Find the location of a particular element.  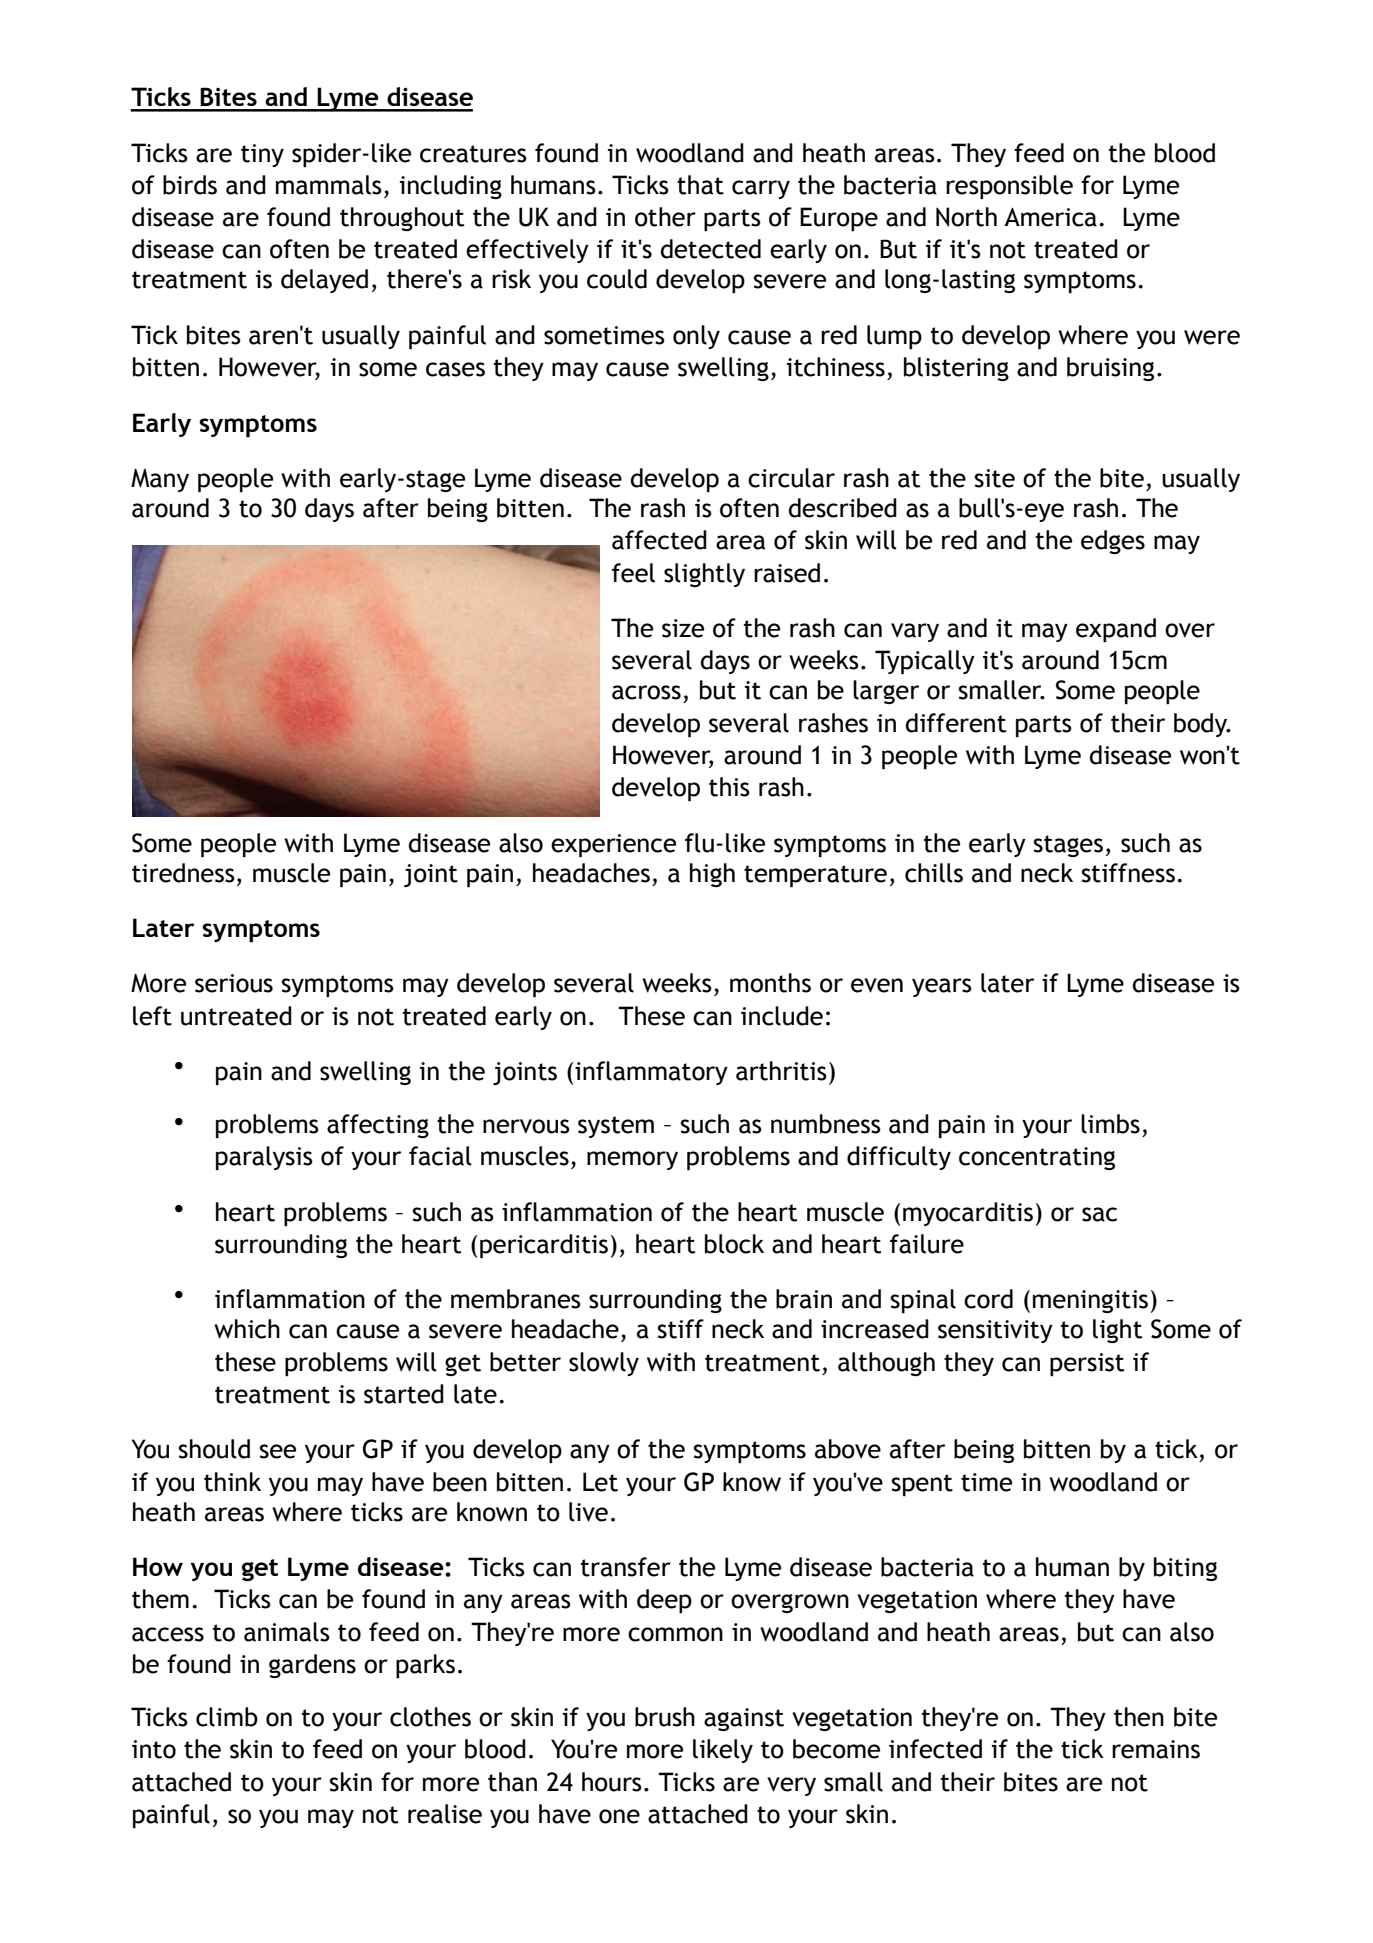

across is located at coordinates (646, 692).
